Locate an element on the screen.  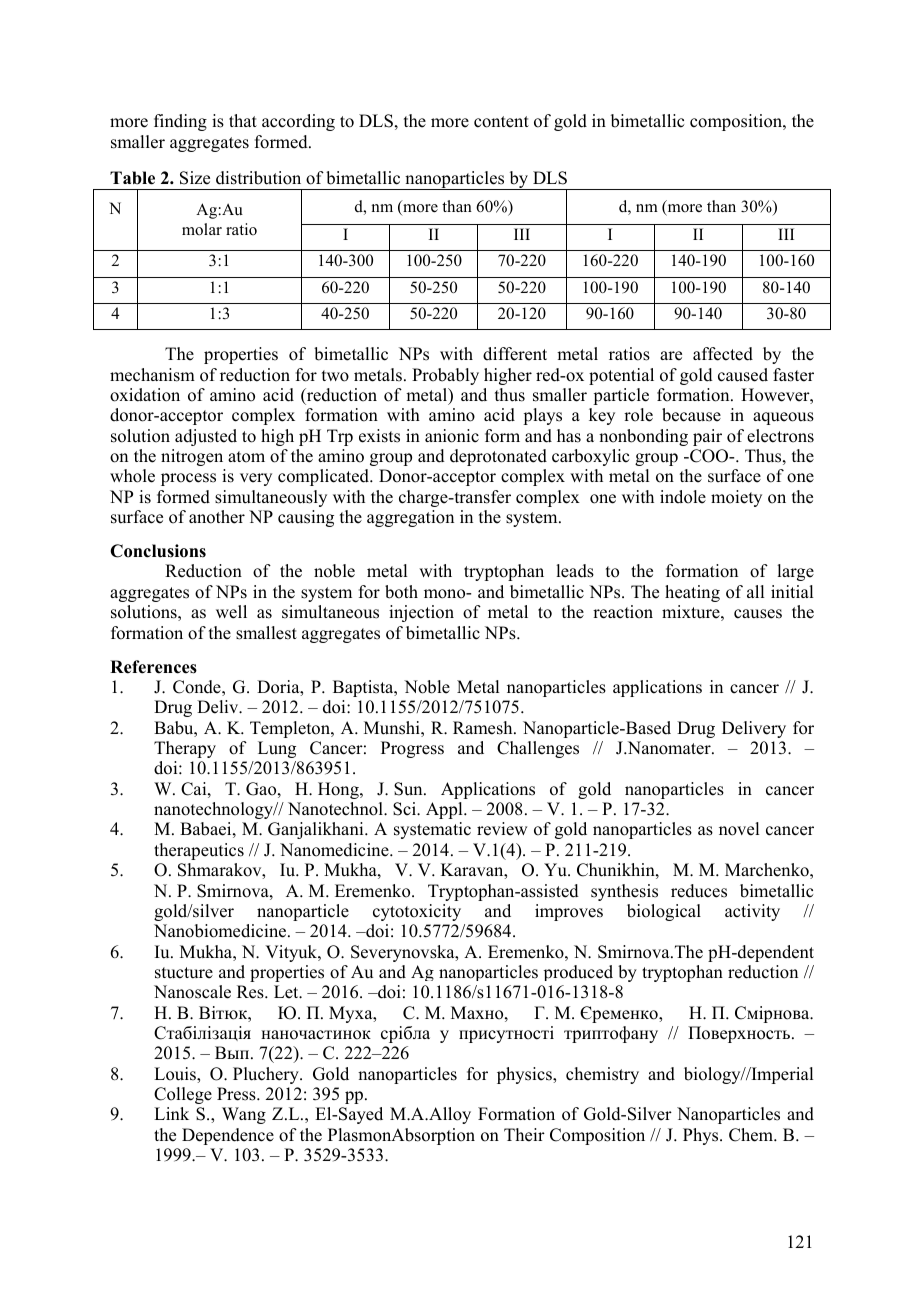
mechanism is located at coordinates (152, 375).
